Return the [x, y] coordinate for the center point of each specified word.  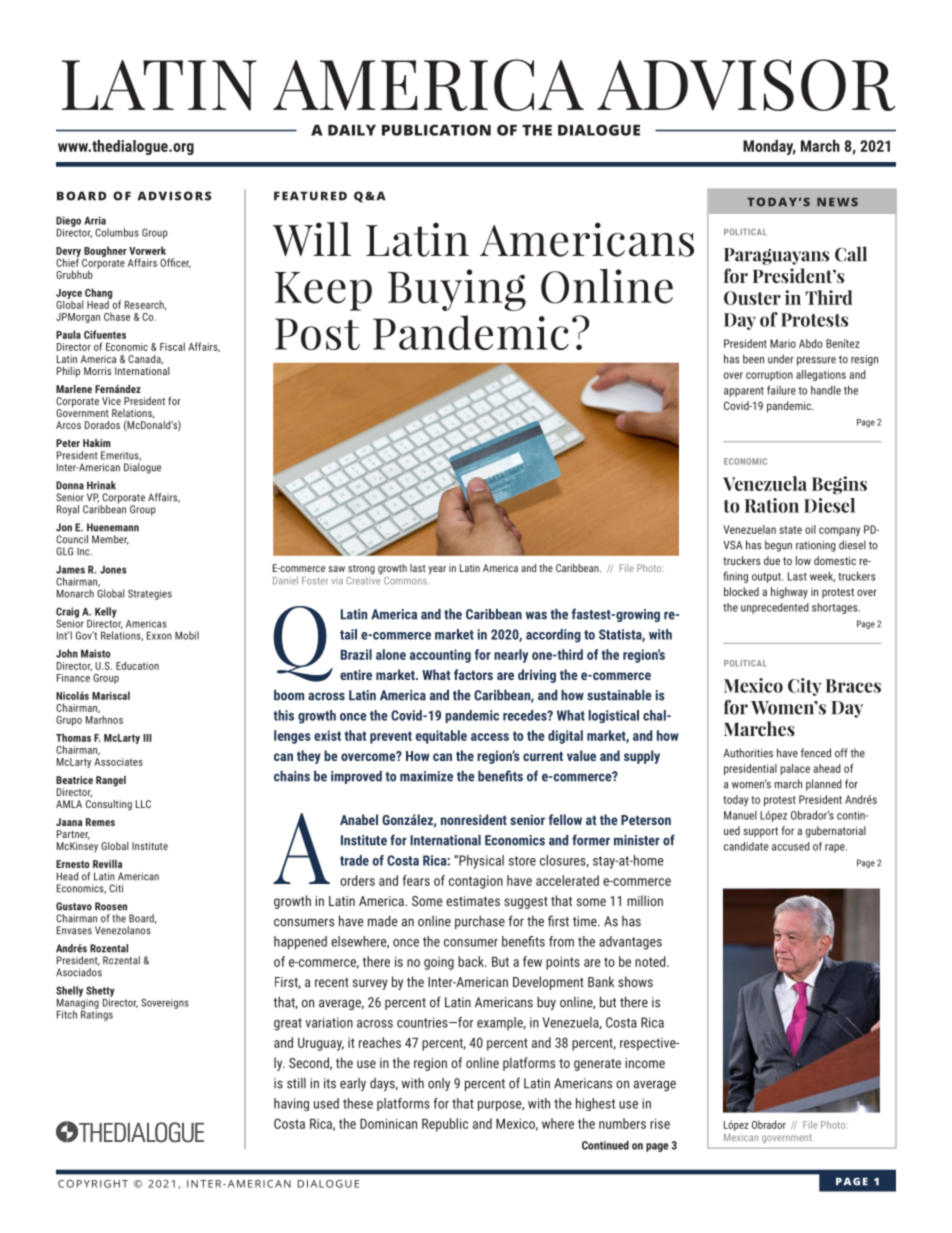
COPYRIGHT [93, 1184]
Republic [445, 1125]
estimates [473, 901]
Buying [457, 290]
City [804, 687]
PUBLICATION [436, 130]
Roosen [111, 906]
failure [781, 390]
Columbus [117, 232]
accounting [440, 656]
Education [137, 665]
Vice [111, 401]
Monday [769, 147]
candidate [746, 846]
